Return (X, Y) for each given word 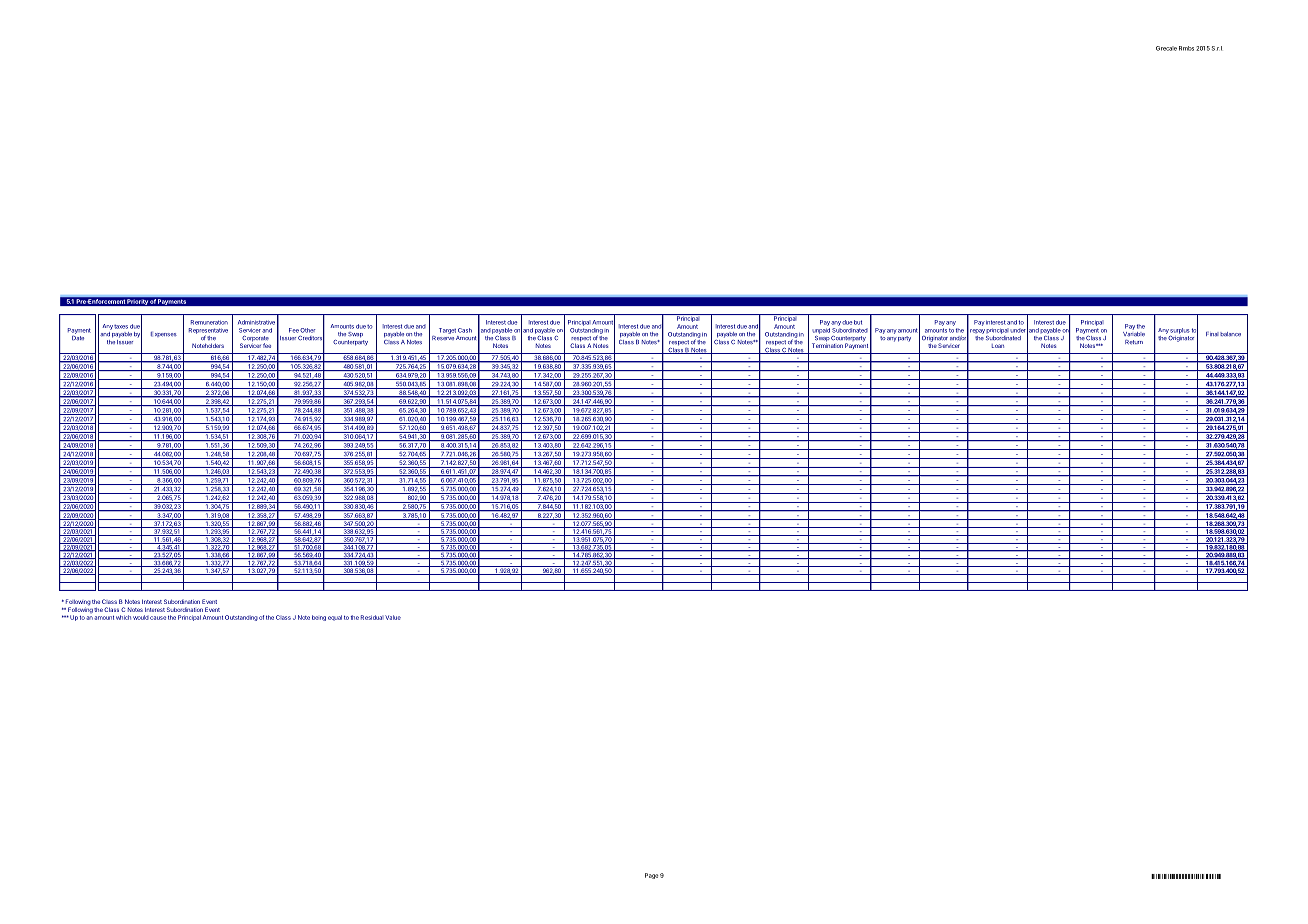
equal (335, 618)
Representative (208, 332)
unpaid (821, 331)
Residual (372, 617)
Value (393, 617)
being (319, 618)
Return (1134, 342)
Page (651, 876)
